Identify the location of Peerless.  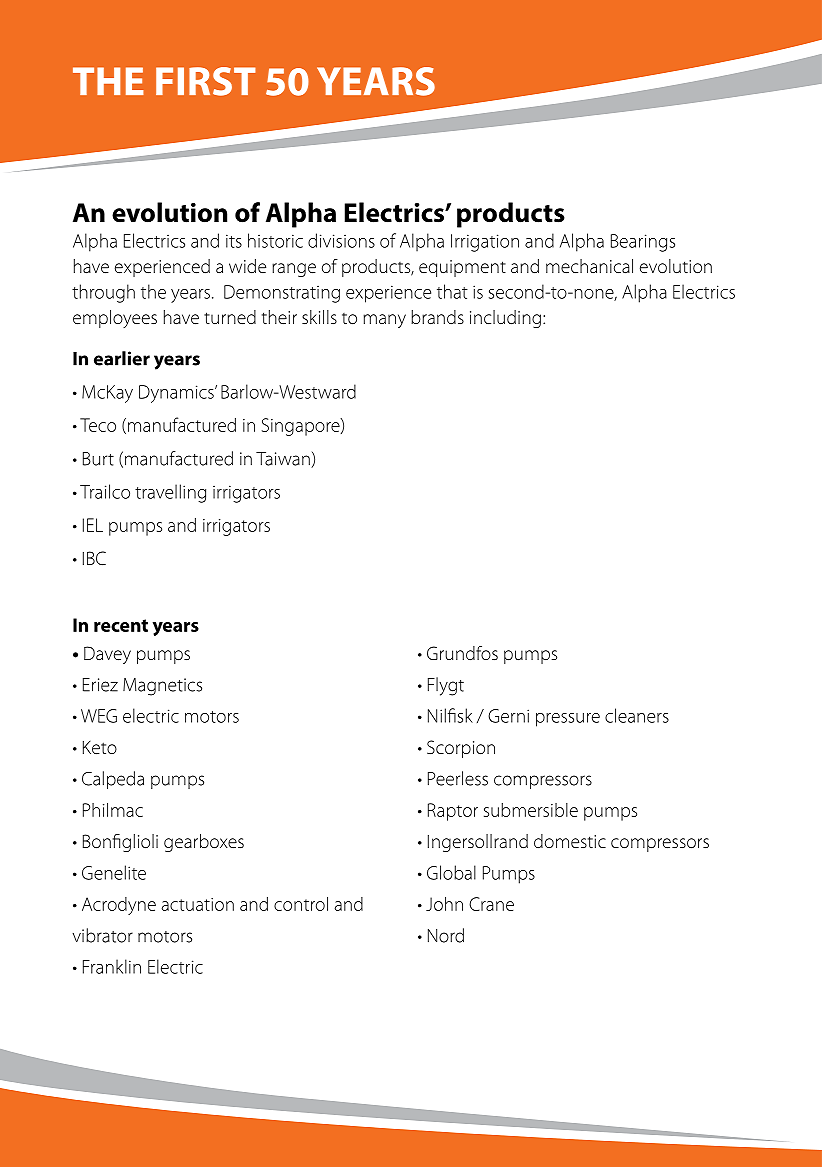
(458, 778).
